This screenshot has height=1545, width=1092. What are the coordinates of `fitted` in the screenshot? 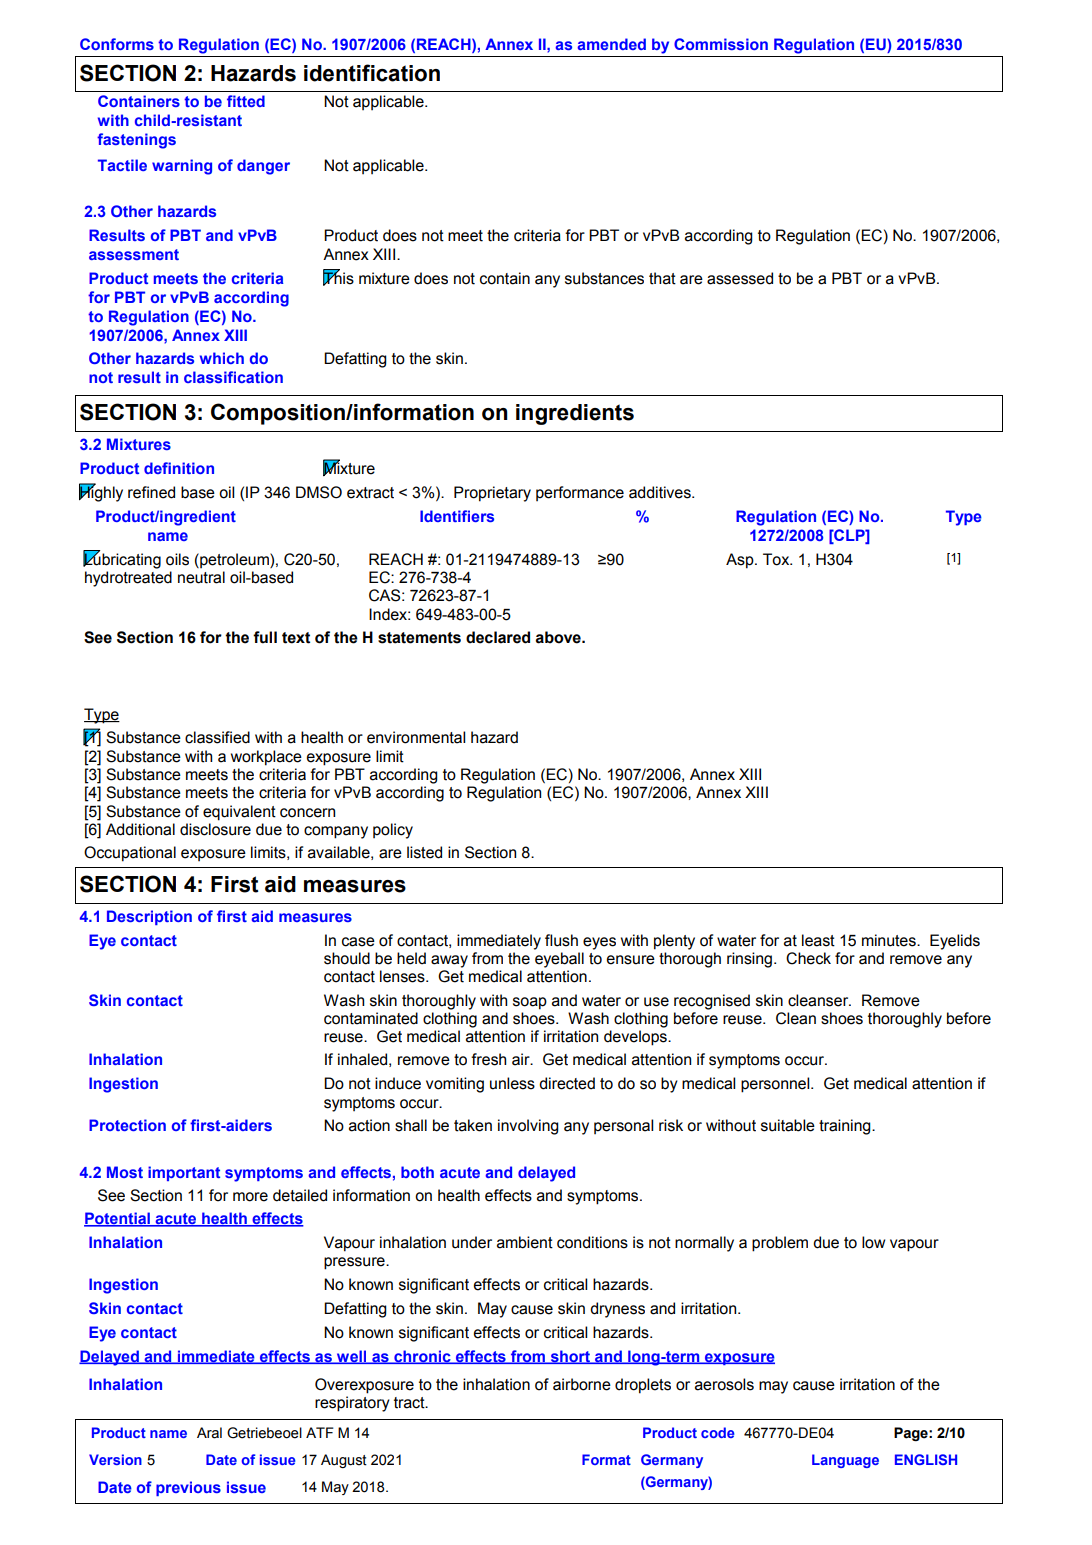 It's located at (246, 101).
